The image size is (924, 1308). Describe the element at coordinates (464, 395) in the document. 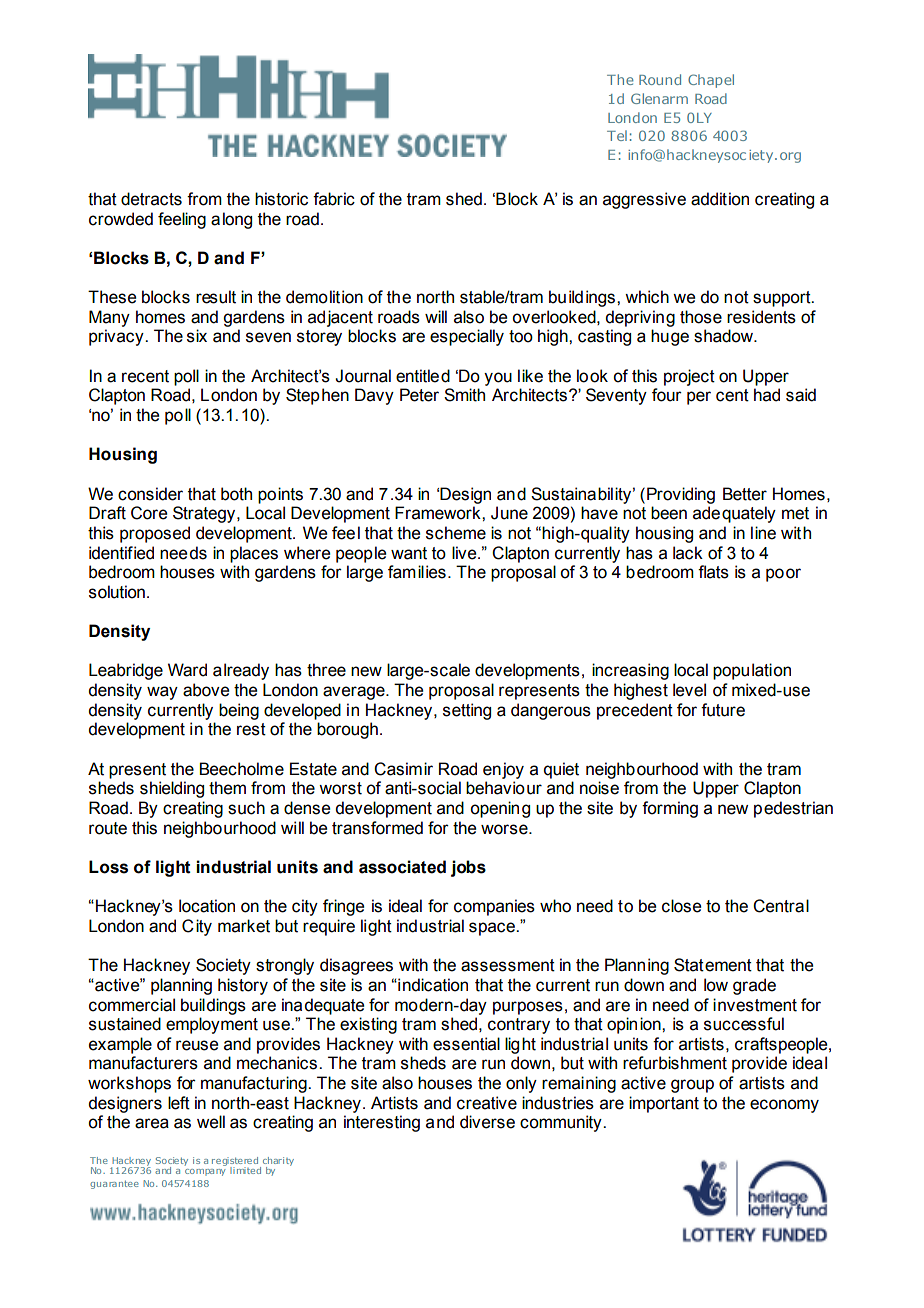

I see `Smith` at that location.
